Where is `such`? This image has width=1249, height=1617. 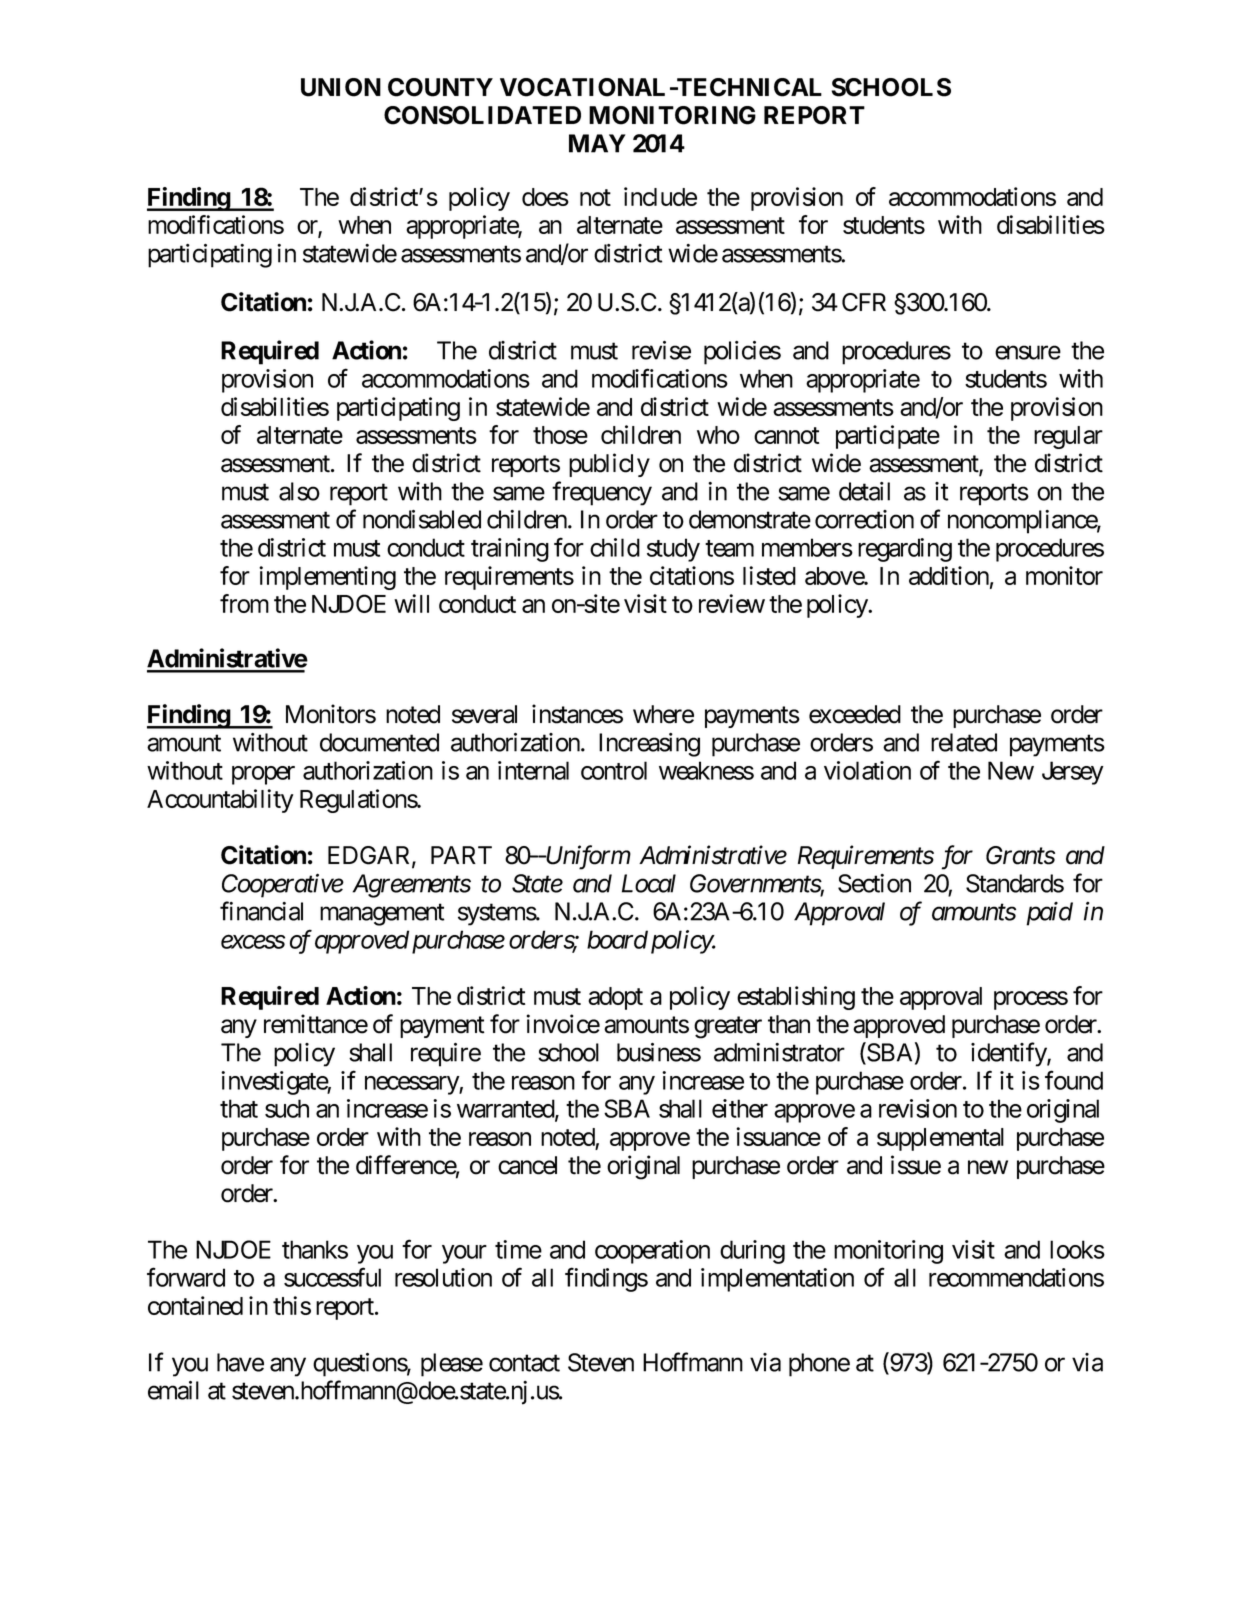 such is located at coordinates (287, 1108).
